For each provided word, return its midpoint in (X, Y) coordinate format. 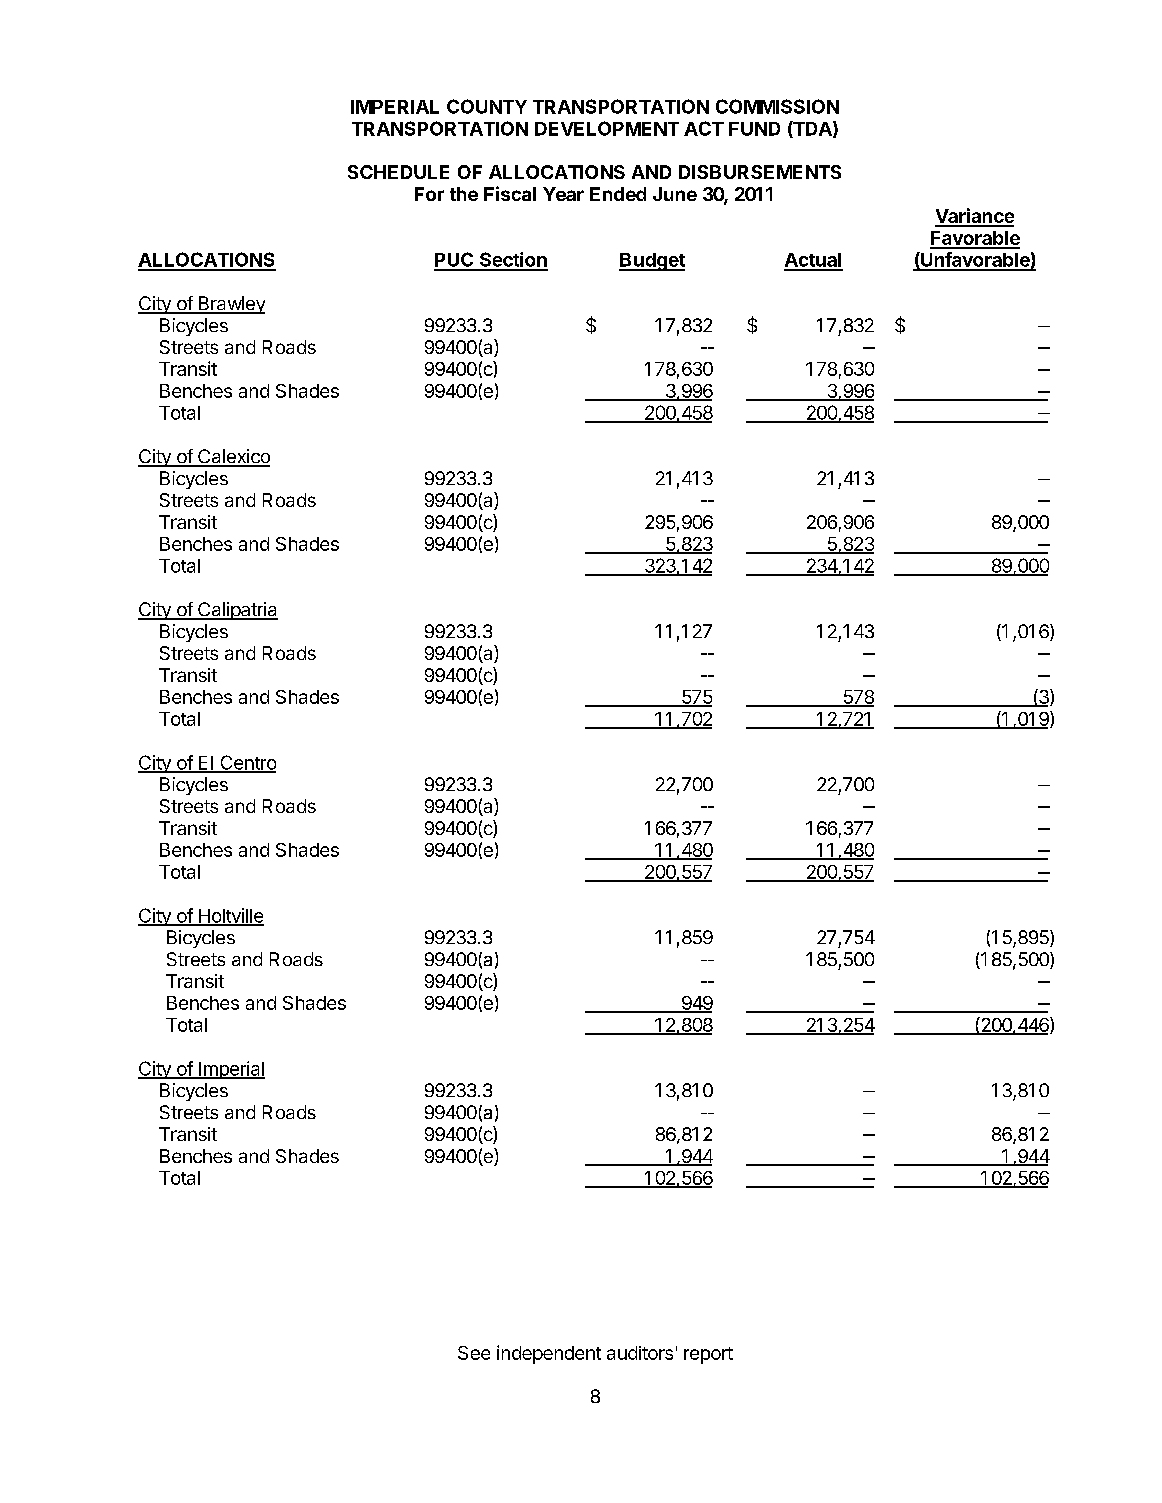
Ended (618, 194)
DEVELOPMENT (607, 128)
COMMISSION (777, 106)
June (675, 194)
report (708, 1355)
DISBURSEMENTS (760, 172)
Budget (652, 262)
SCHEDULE (398, 172)
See (474, 1353)
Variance (974, 217)
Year (563, 194)
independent (549, 1354)
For (429, 194)
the (464, 194)
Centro (247, 763)
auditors (640, 1353)
